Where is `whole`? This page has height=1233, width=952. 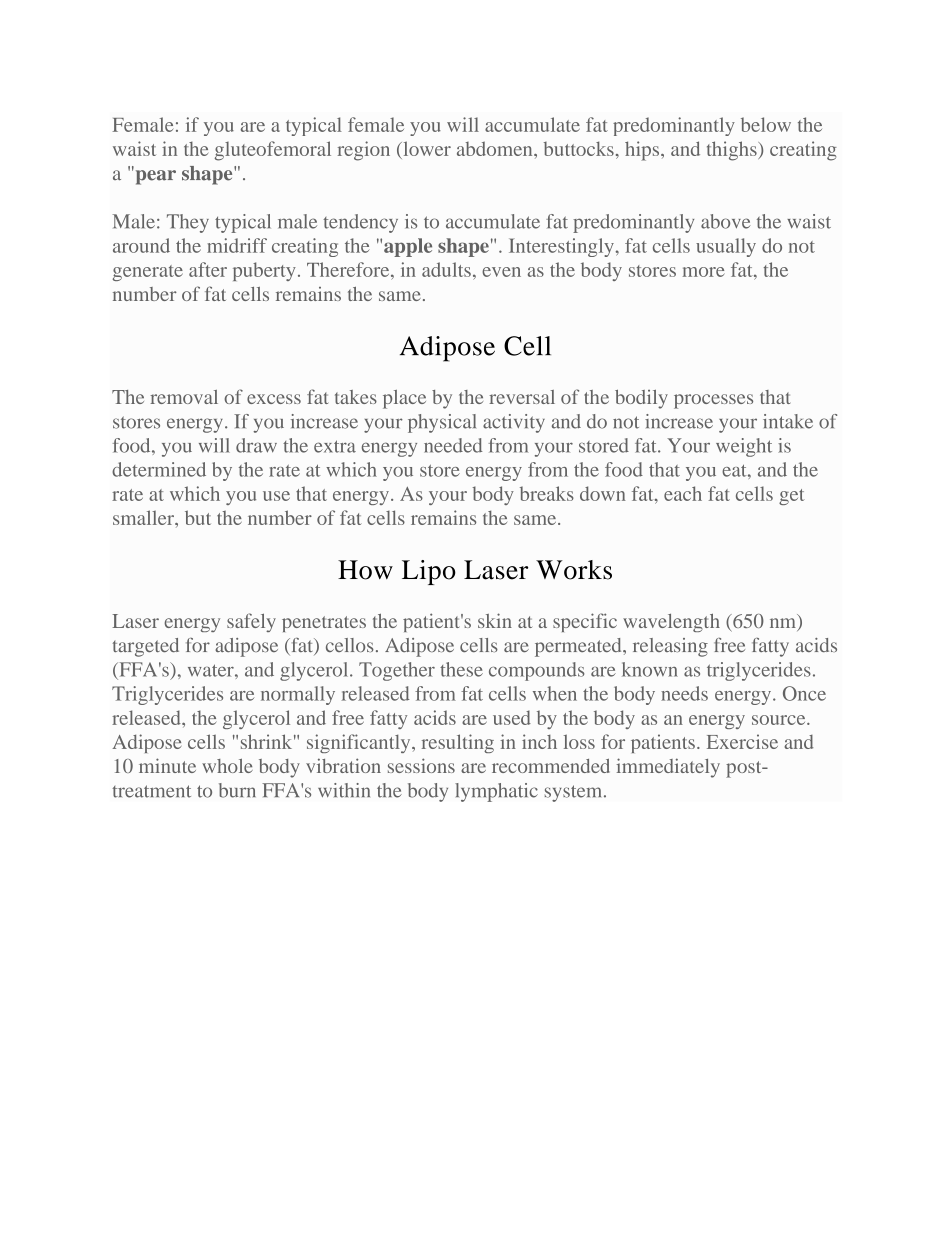 whole is located at coordinates (227, 766).
